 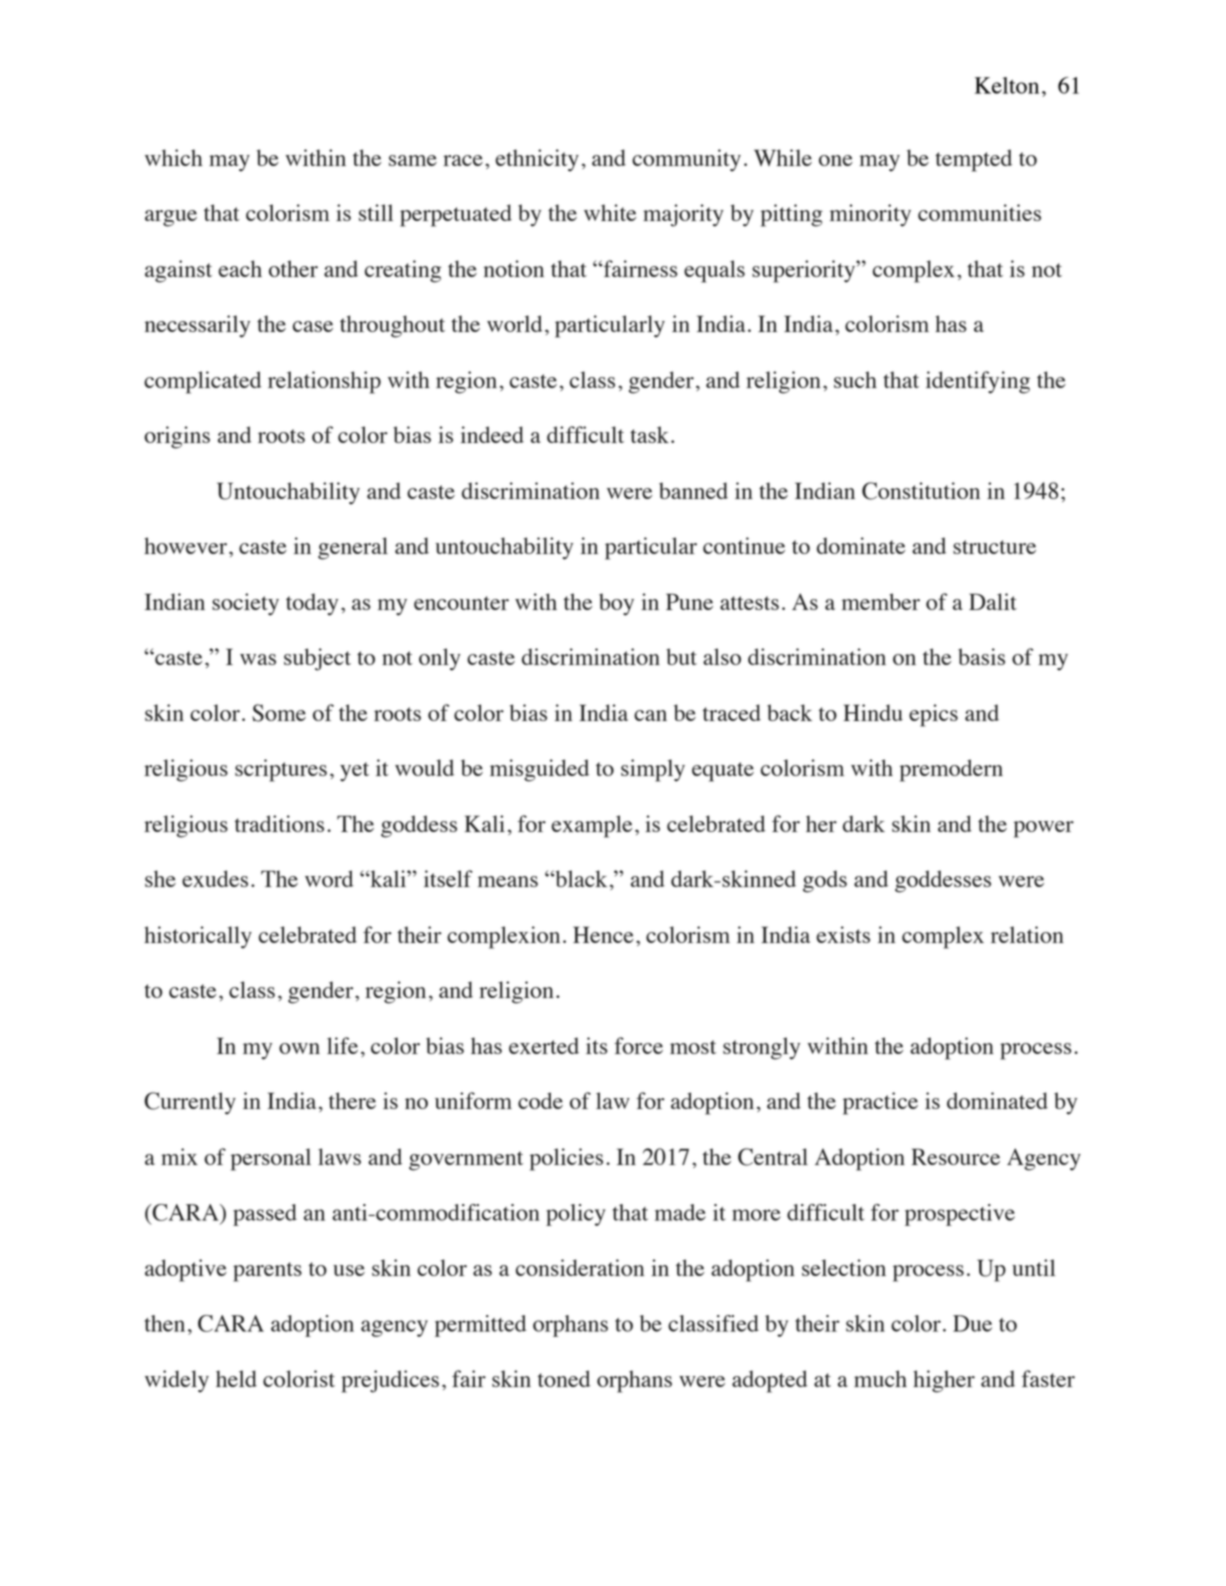 I want to click on toned, so click(x=564, y=1378).
